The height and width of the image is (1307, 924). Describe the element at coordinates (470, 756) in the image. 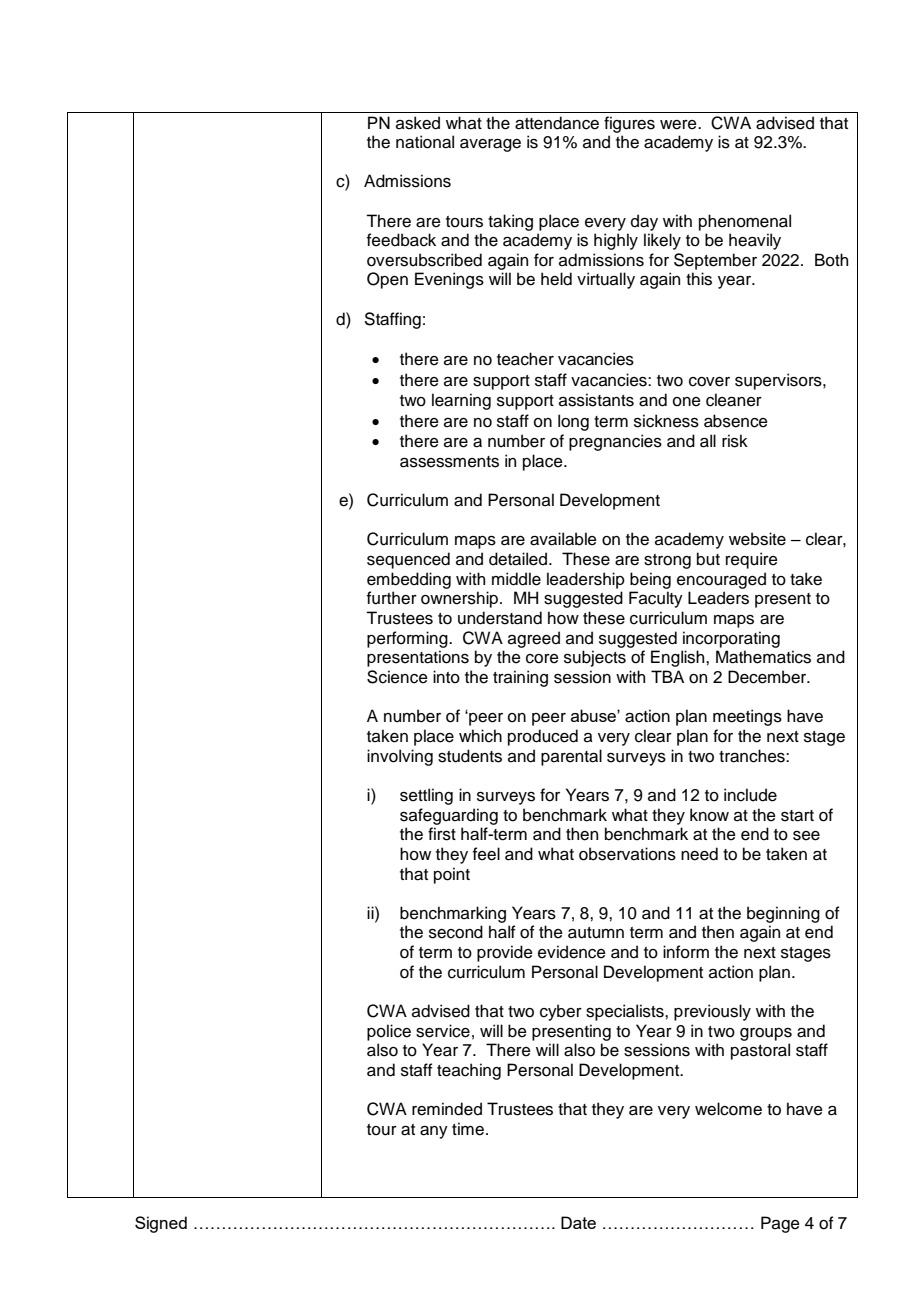

I see `students` at that location.
